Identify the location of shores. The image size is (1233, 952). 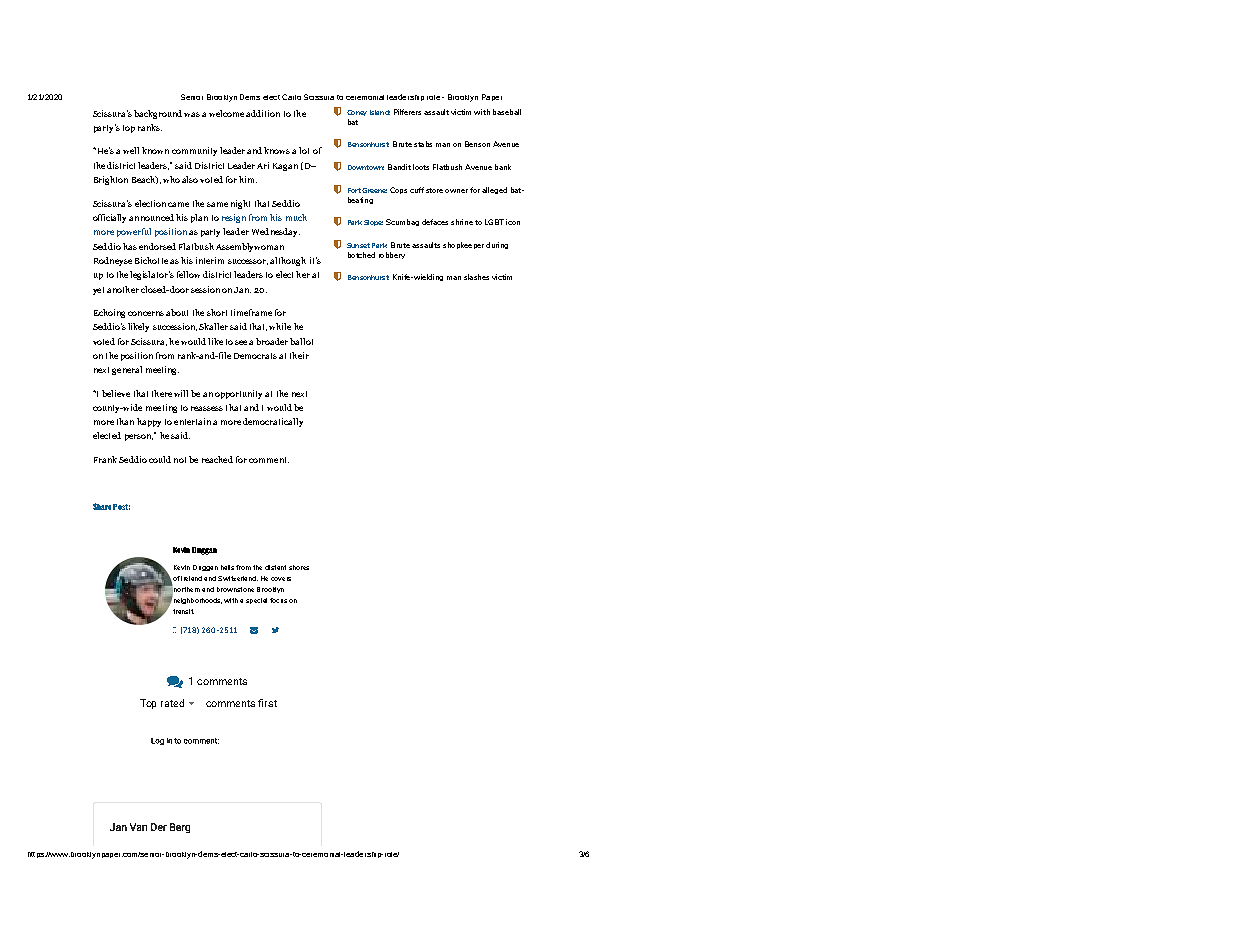
(299, 567).
